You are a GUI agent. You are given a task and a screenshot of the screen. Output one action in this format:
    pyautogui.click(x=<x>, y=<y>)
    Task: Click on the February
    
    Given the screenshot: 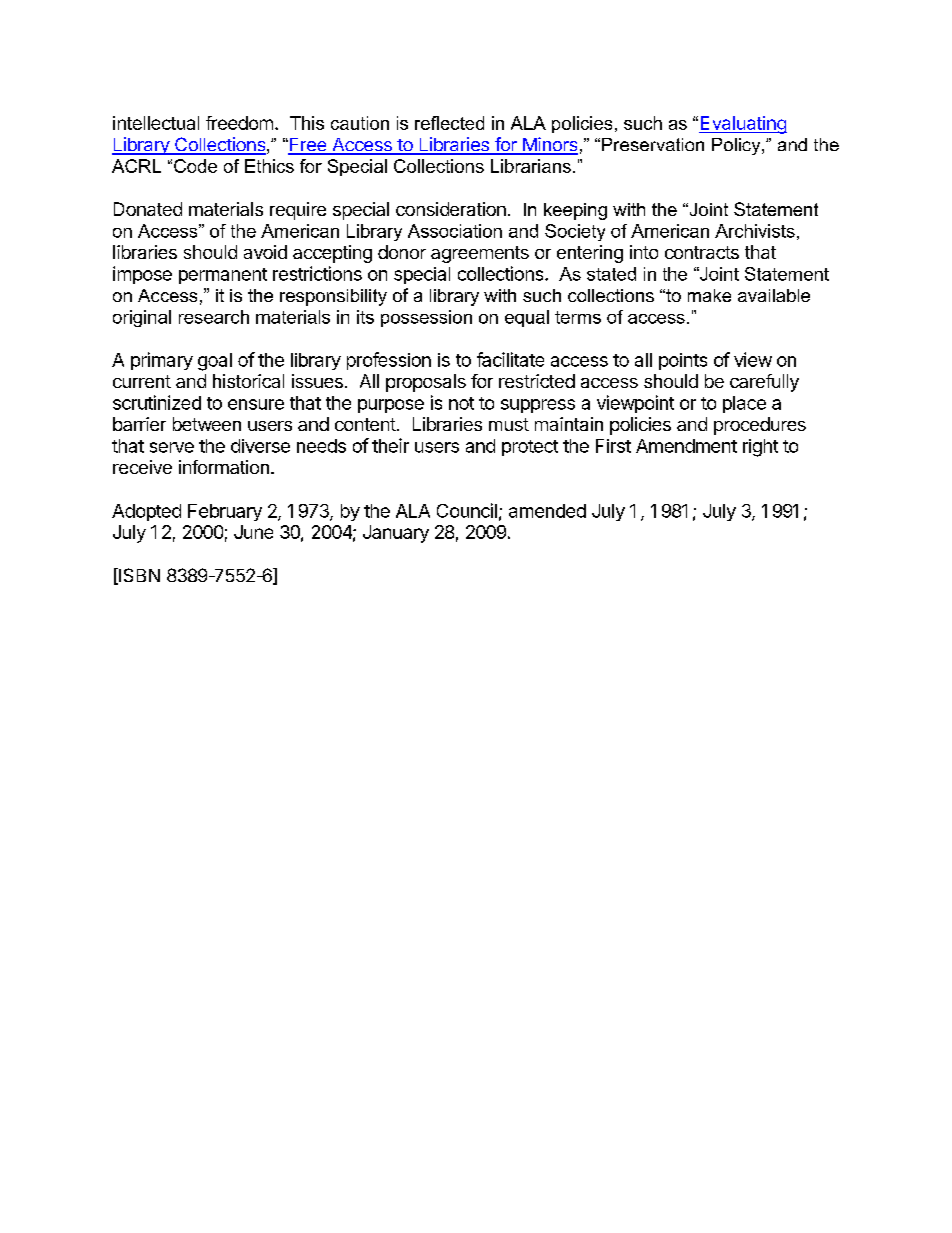 What is the action you would take?
    pyautogui.click(x=225, y=512)
